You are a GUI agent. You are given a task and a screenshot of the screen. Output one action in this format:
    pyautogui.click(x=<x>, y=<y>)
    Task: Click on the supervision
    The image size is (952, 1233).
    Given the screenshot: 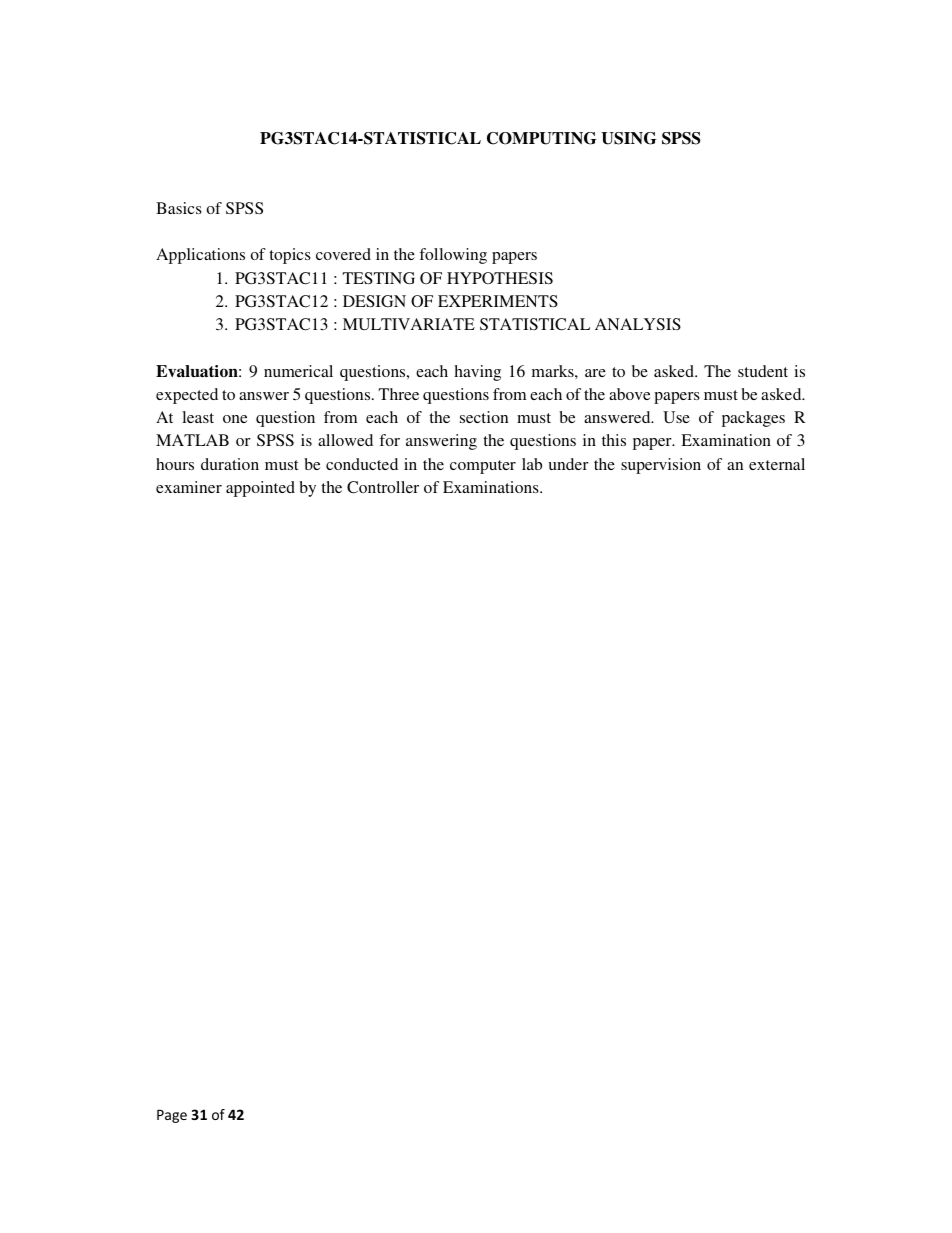 What is the action you would take?
    pyautogui.click(x=661, y=466)
